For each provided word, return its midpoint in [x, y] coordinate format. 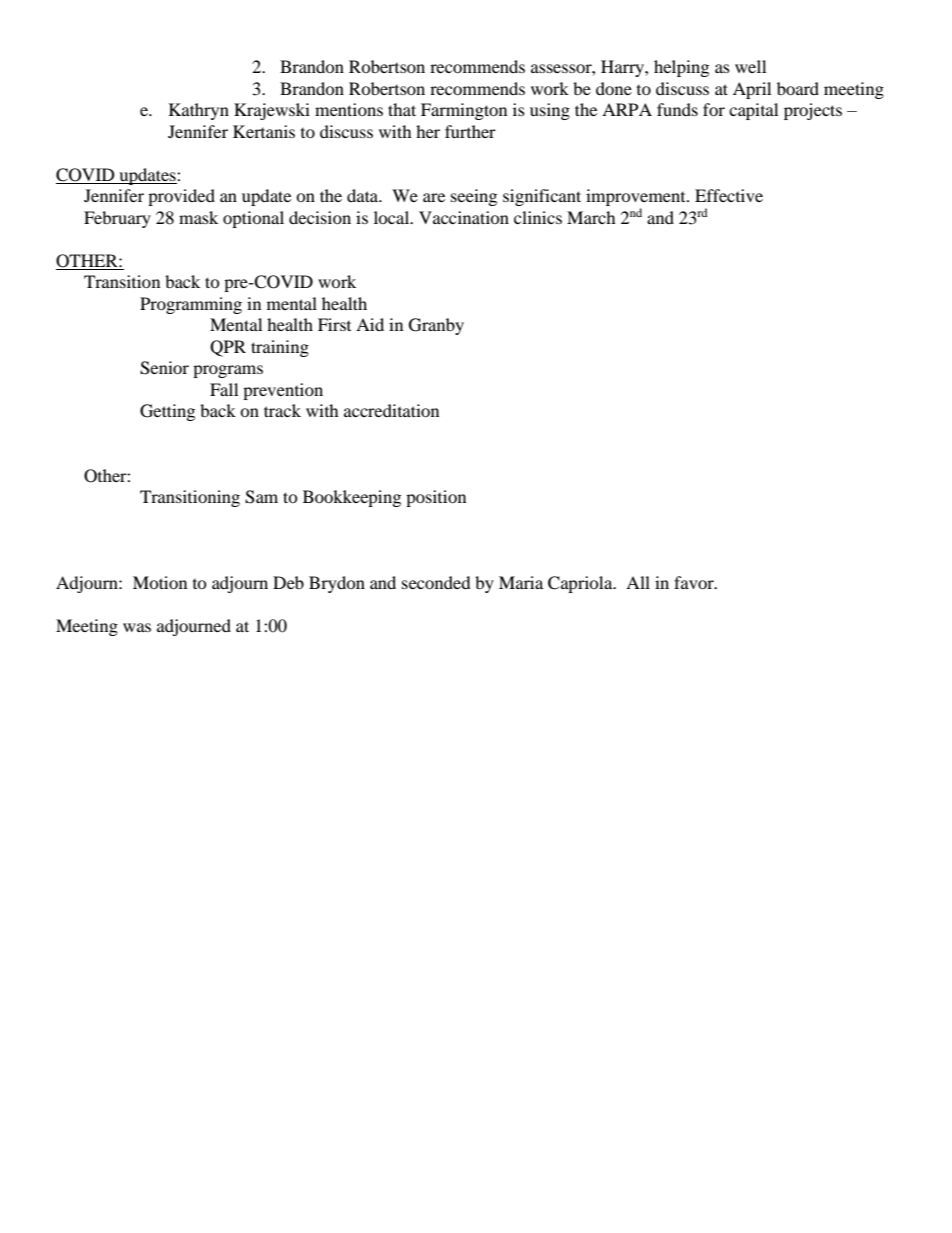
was [137, 627]
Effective [729, 195]
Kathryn [199, 111]
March [591, 217]
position [436, 498]
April [752, 90]
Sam [261, 497]
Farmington [464, 111]
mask [198, 217]
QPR [228, 348]
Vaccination [464, 217]
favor [695, 582]
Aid [370, 324]
